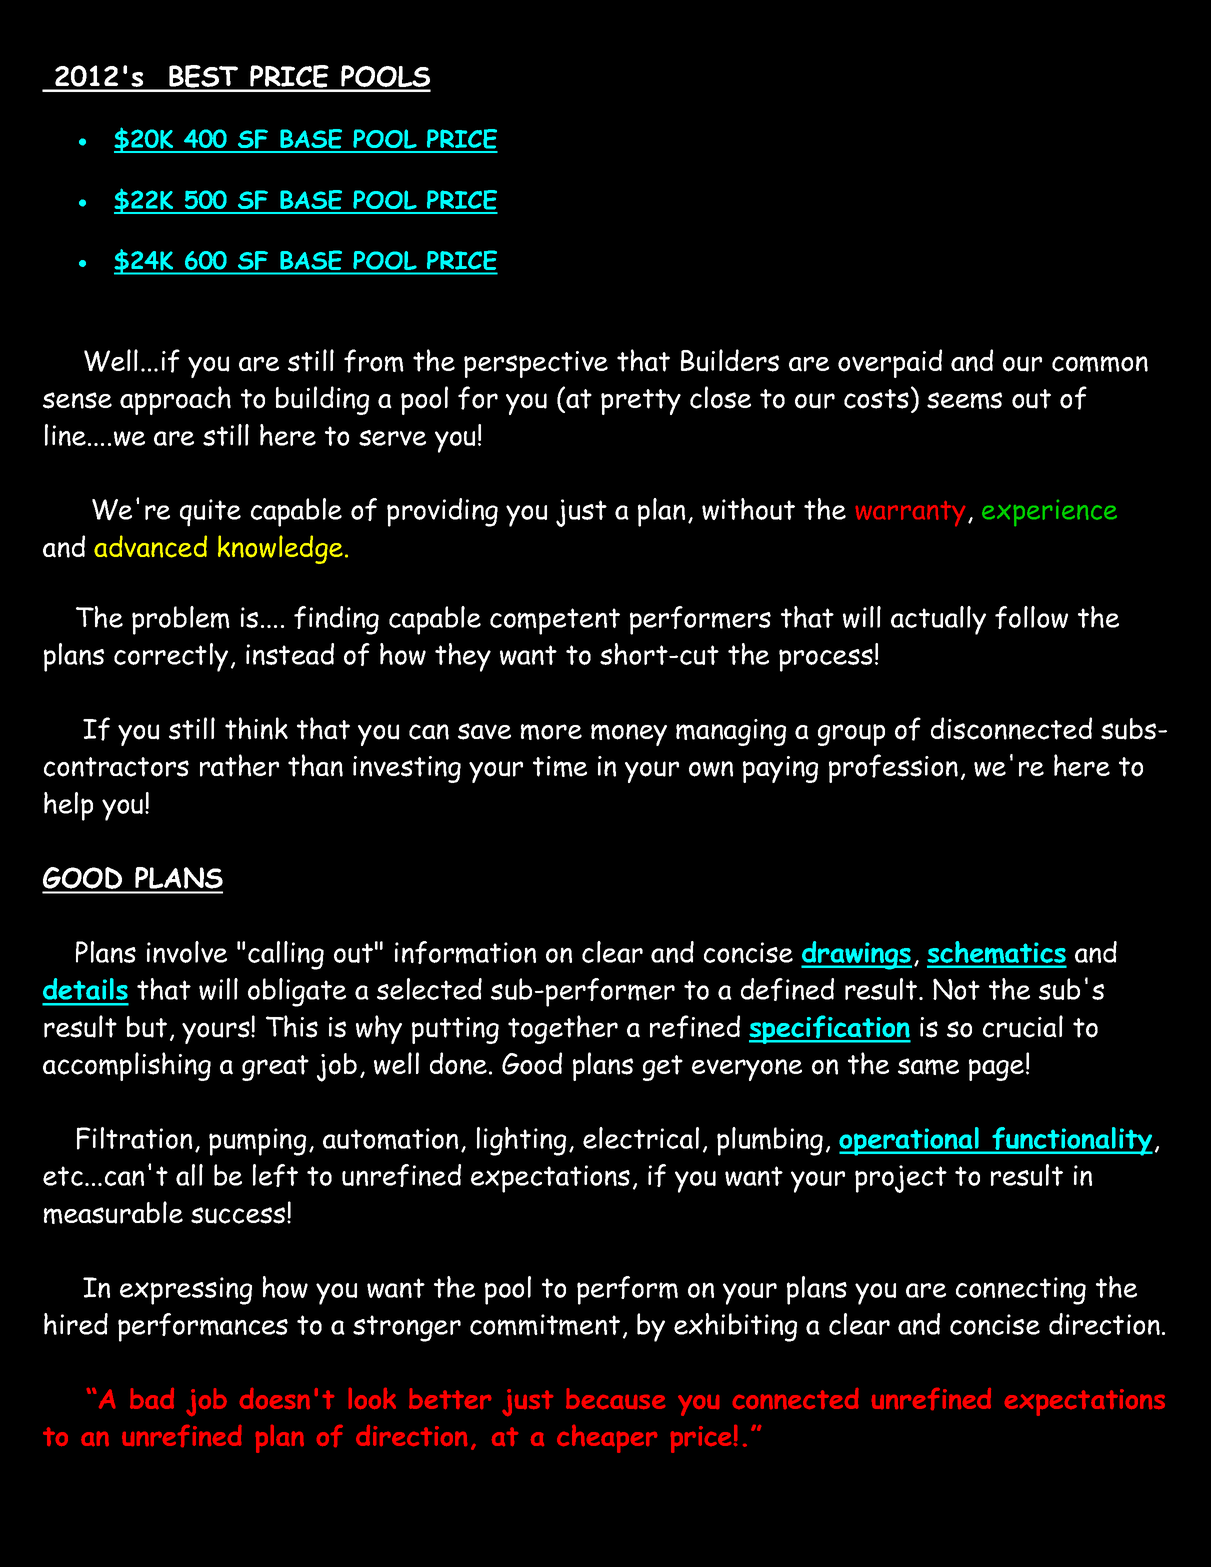  What do you see at coordinates (175, 400) in the screenshot?
I see `approach` at bounding box center [175, 400].
